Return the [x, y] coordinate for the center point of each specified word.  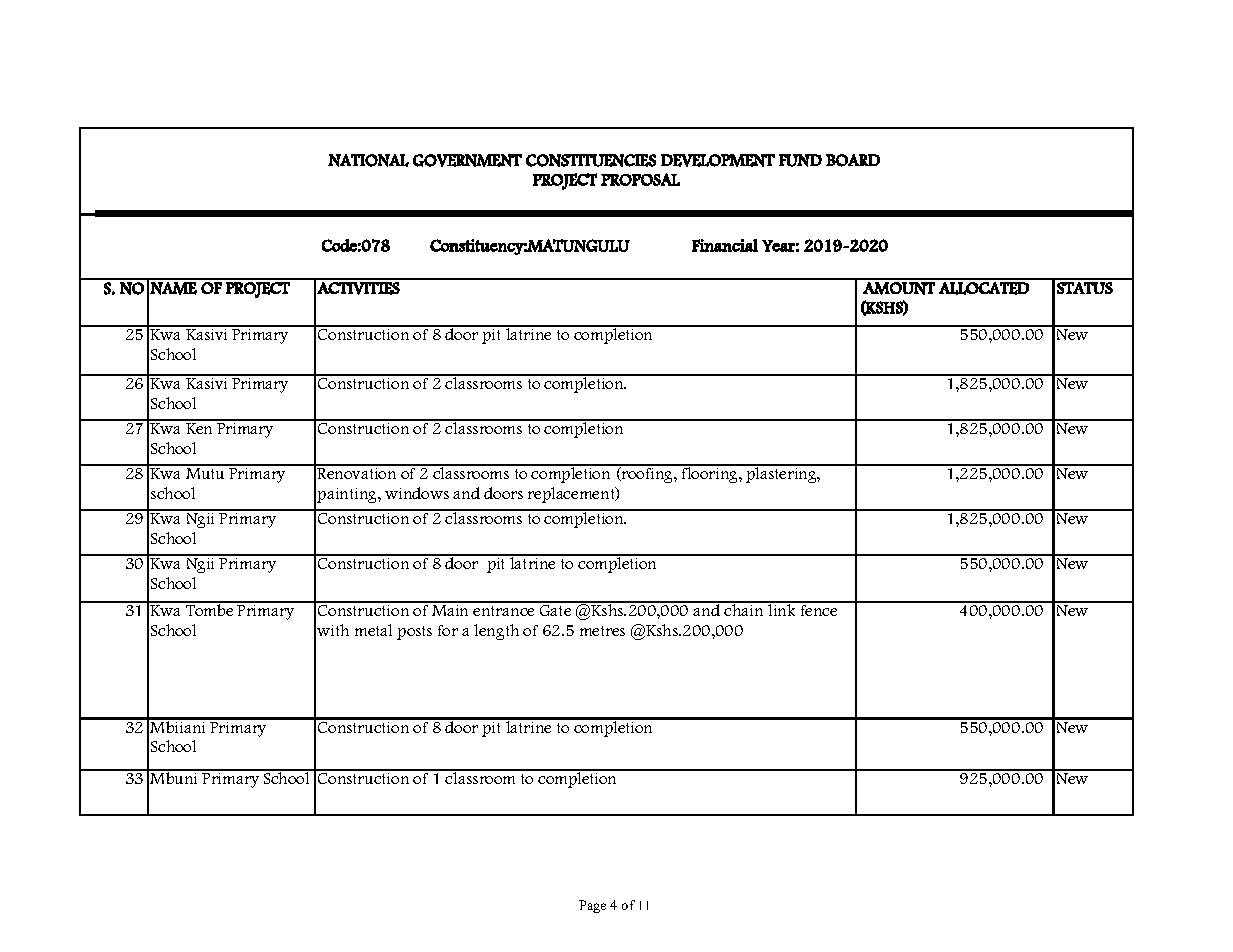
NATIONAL [368, 160]
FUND [800, 160]
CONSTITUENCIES [591, 160]
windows [417, 493]
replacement [572, 495]
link [782, 609]
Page [592, 906]
